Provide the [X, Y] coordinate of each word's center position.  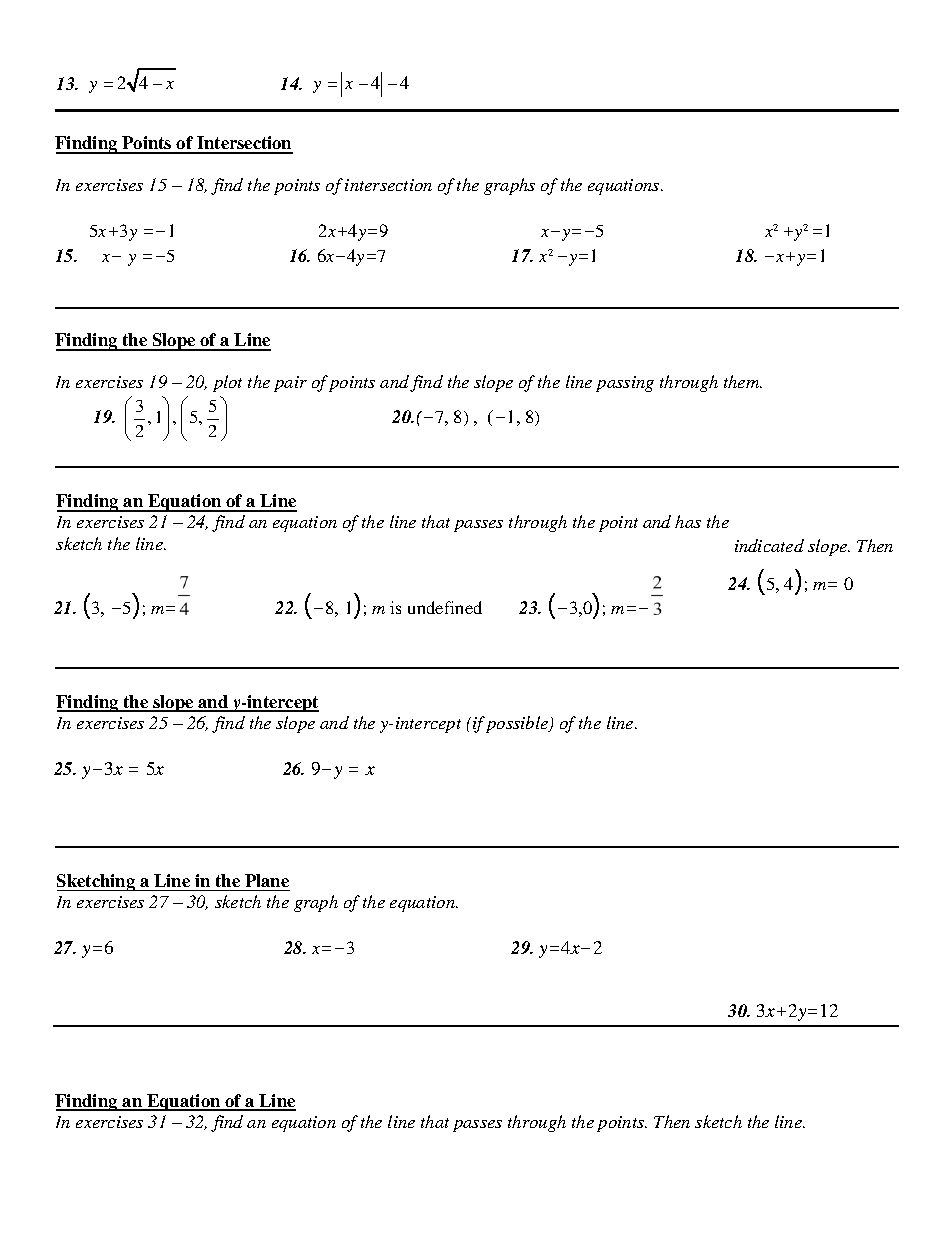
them [743, 381]
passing [625, 384]
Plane [267, 880]
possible [518, 724]
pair [290, 384]
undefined [445, 607]
